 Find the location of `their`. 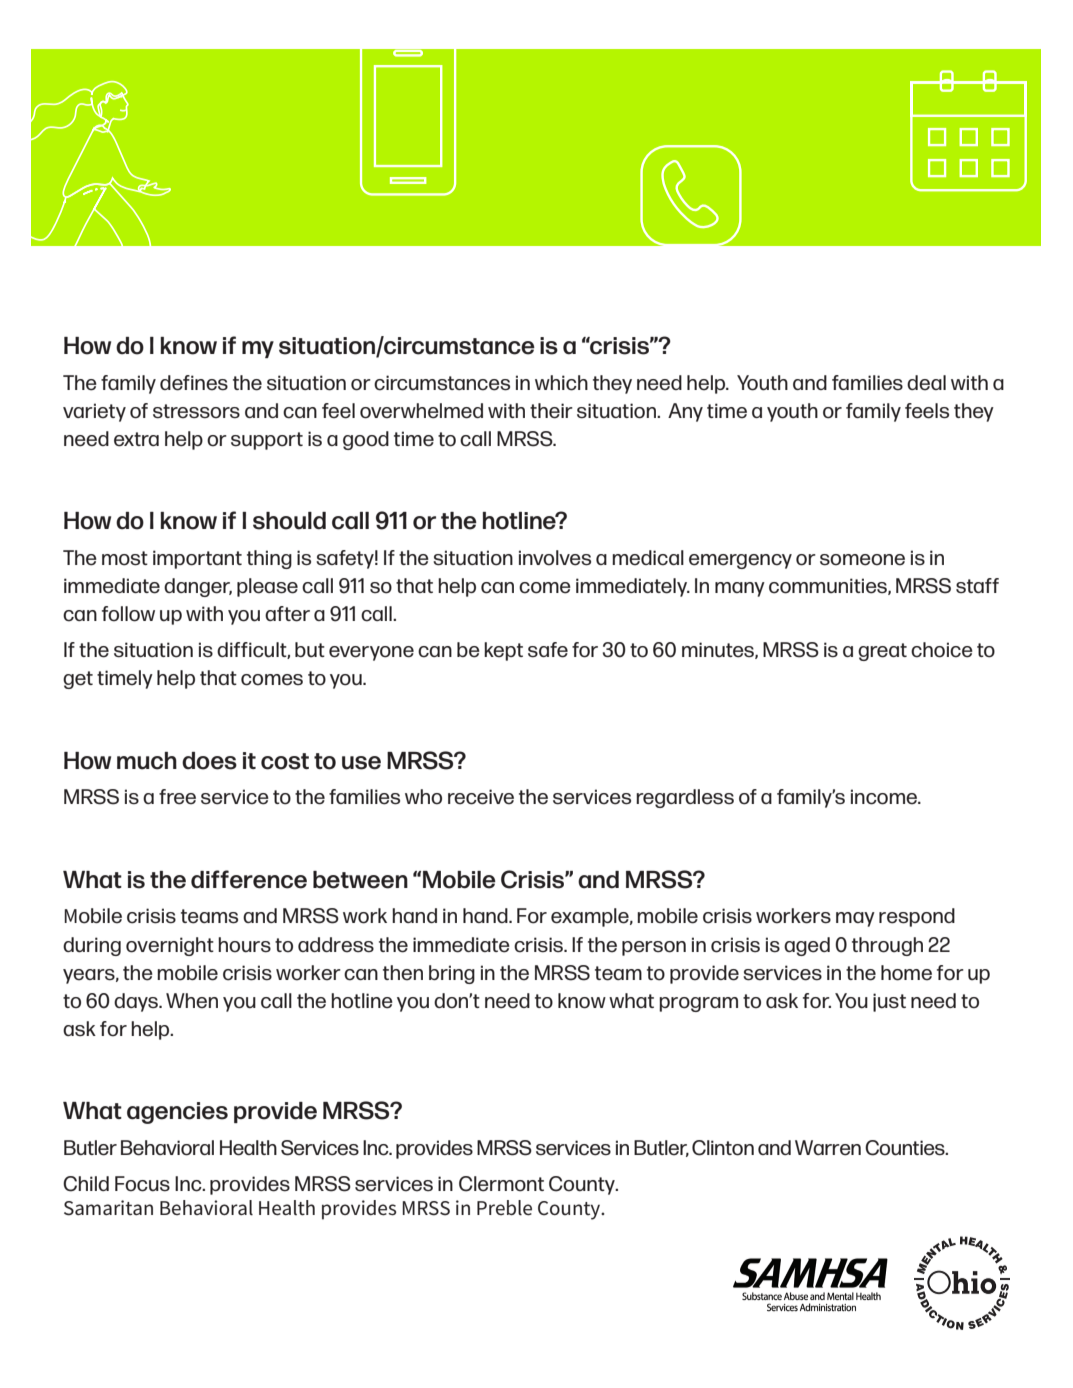

their is located at coordinates (551, 411).
